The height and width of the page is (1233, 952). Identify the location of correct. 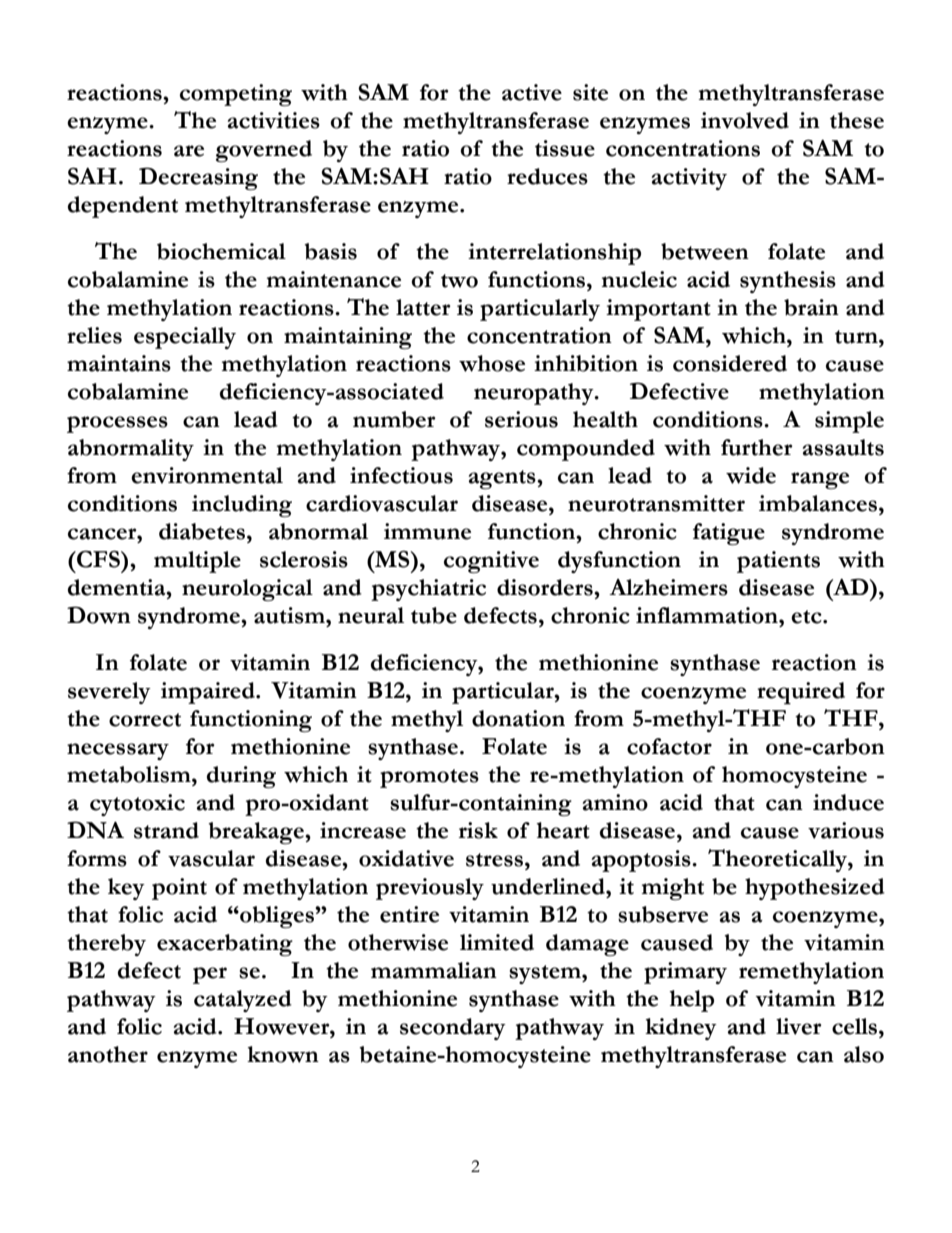
(145, 720).
